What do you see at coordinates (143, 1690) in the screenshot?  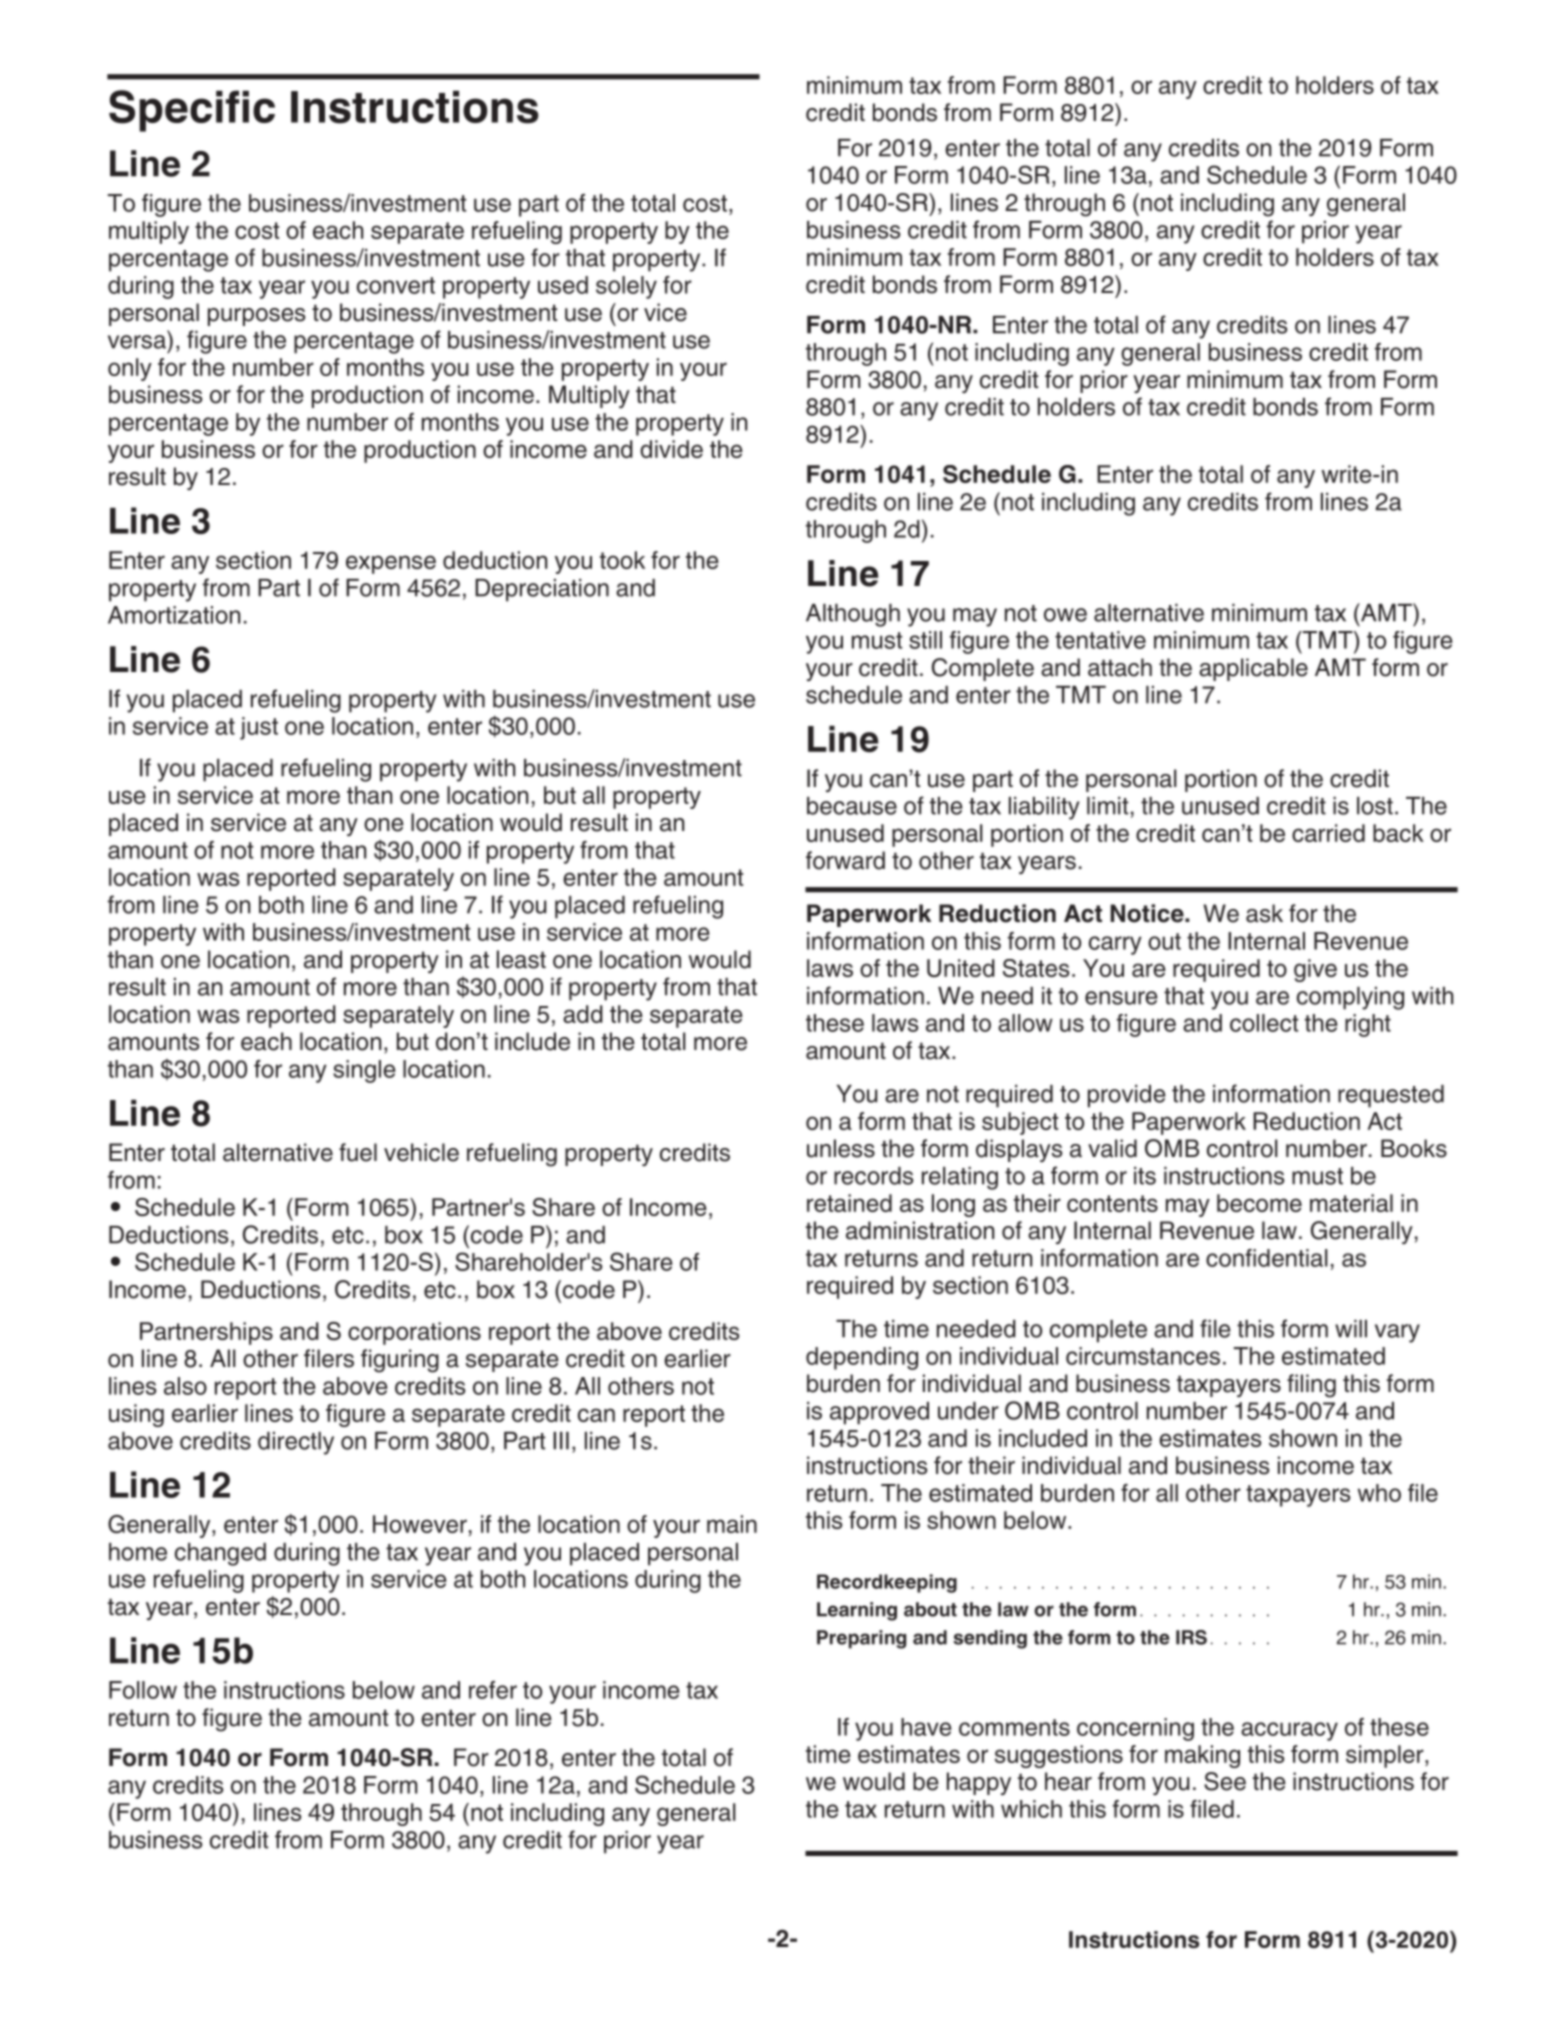 I see `Follow` at bounding box center [143, 1690].
